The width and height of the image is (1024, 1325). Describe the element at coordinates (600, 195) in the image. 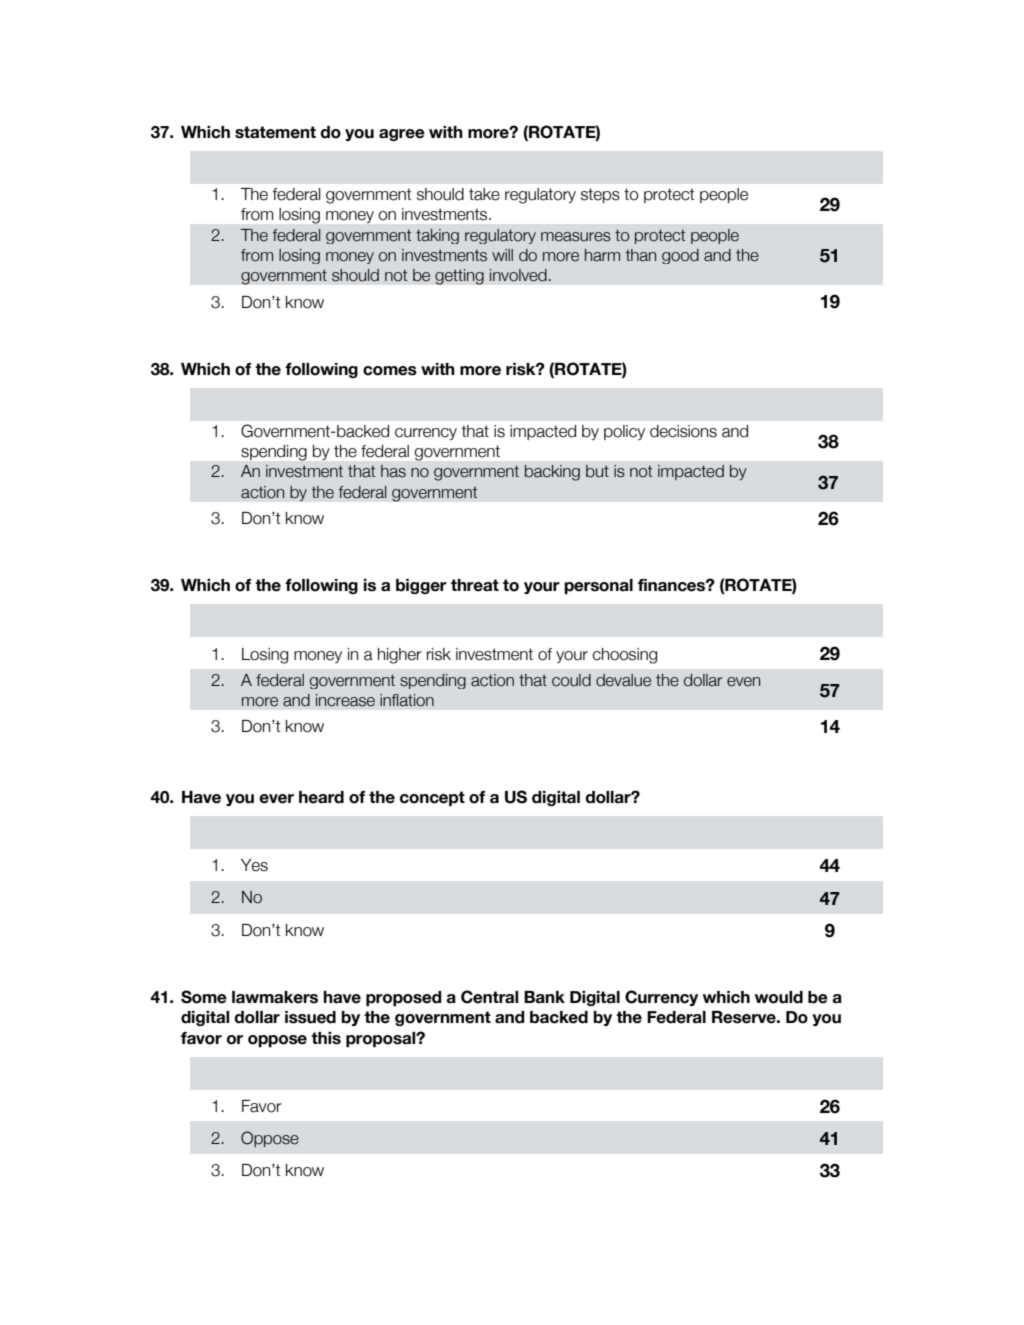

I see `steps` at that location.
